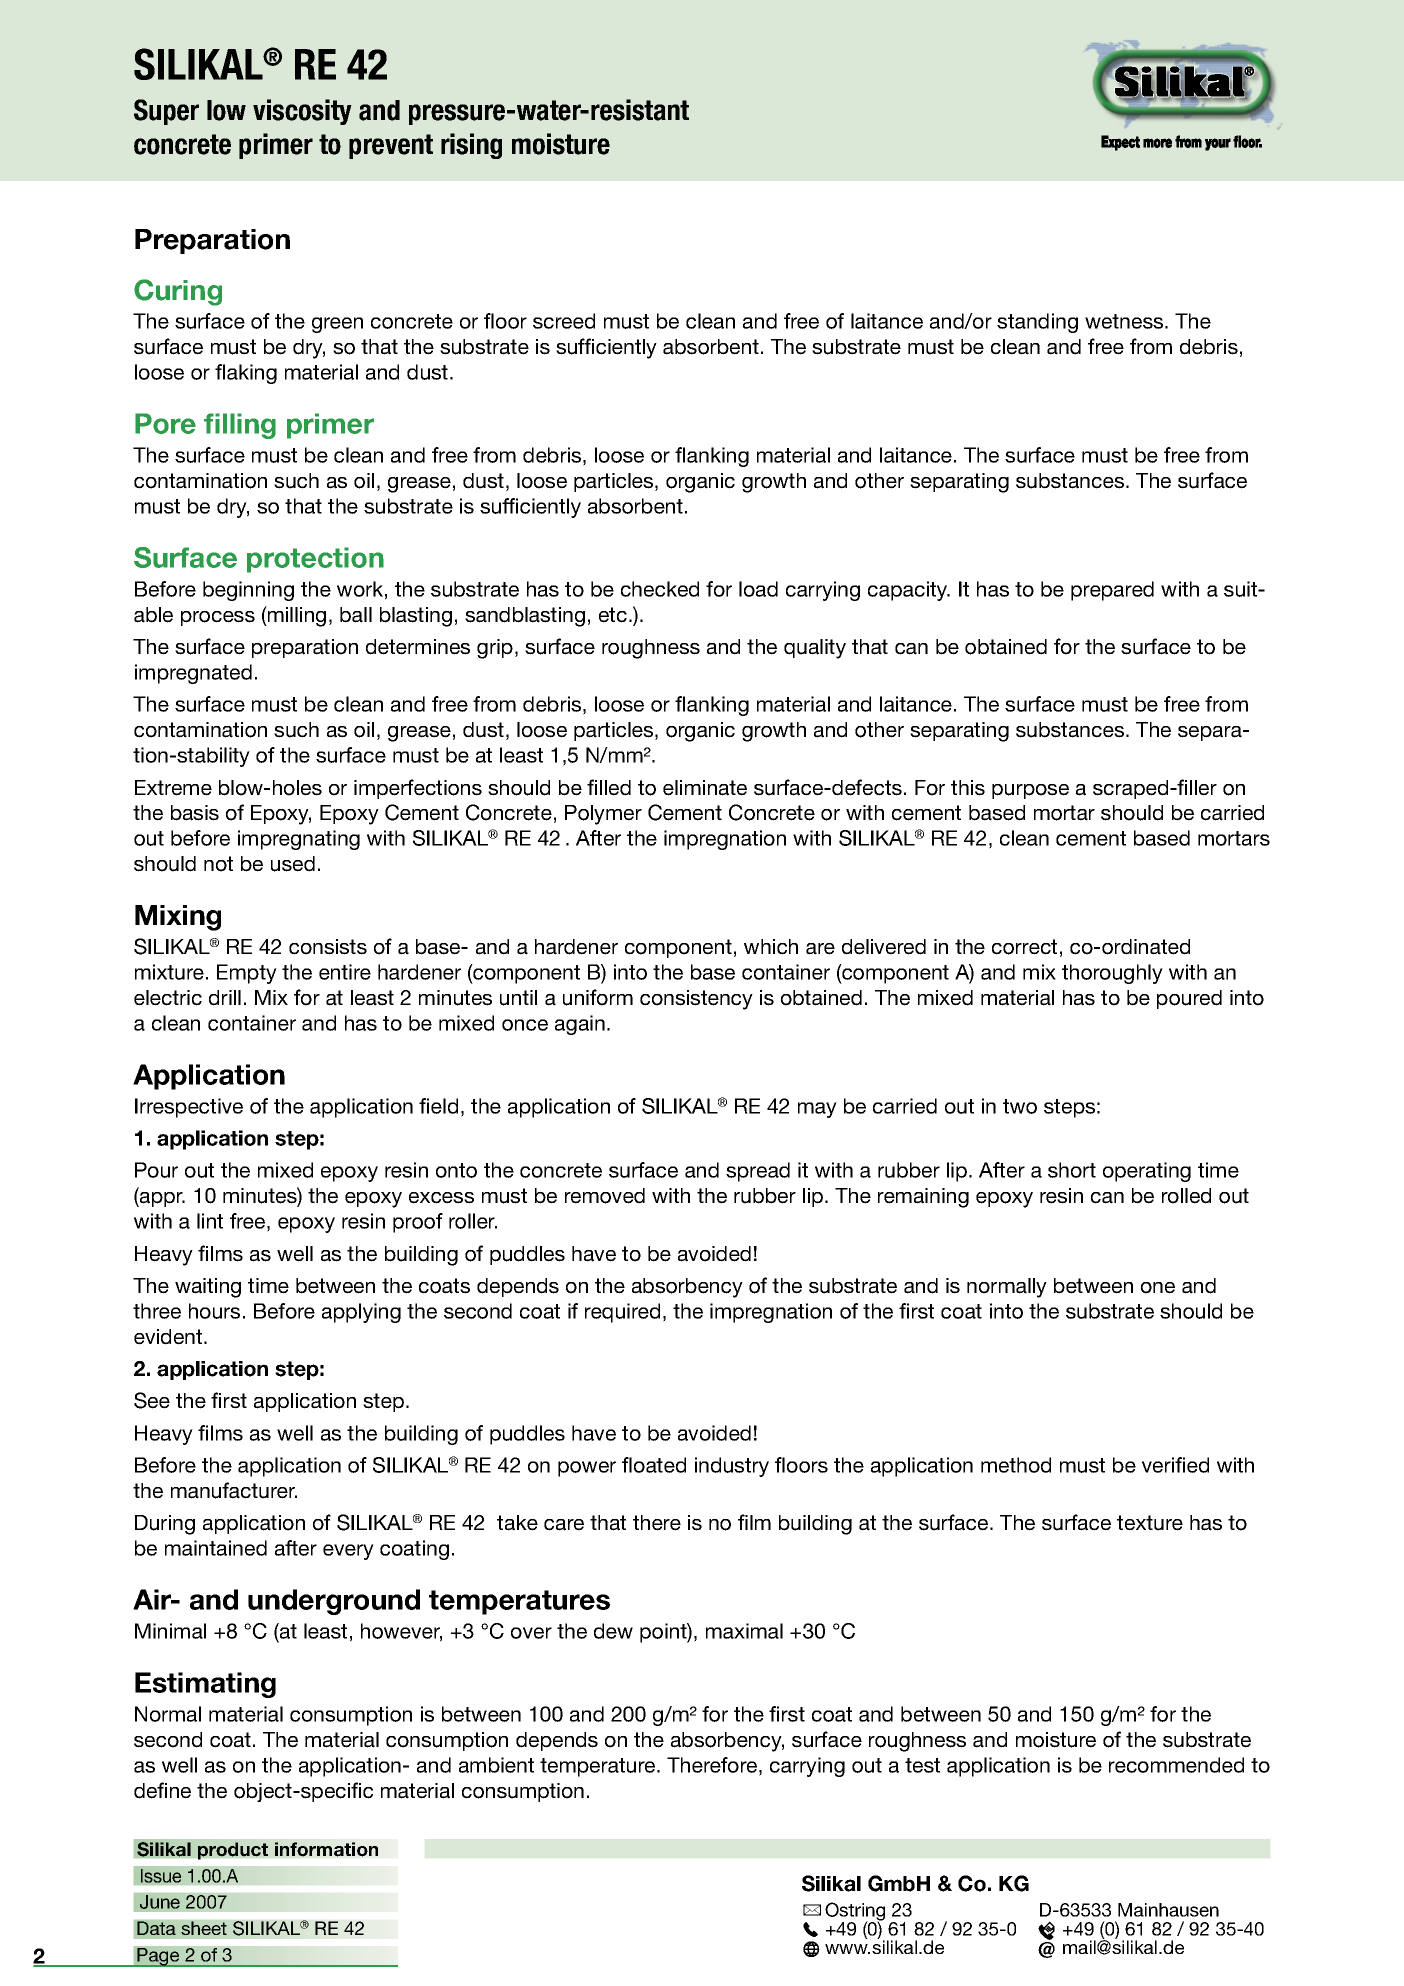 The width and height of the screenshot is (1404, 1986). I want to click on method, so click(1016, 1465).
